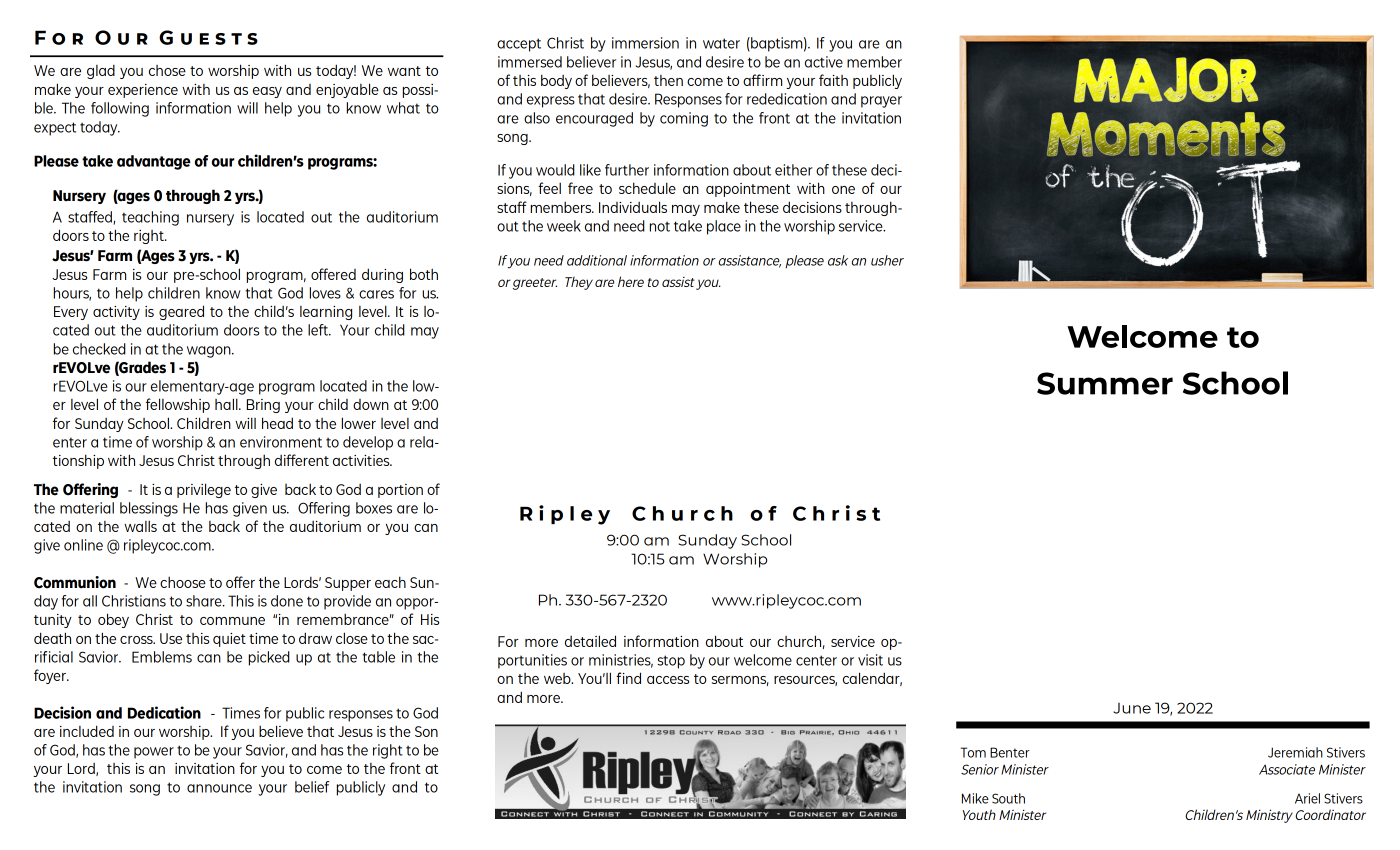 The image size is (1400, 850). What do you see at coordinates (1105, 383) in the page?
I see `Summer` at bounding box center [1105, 383].
